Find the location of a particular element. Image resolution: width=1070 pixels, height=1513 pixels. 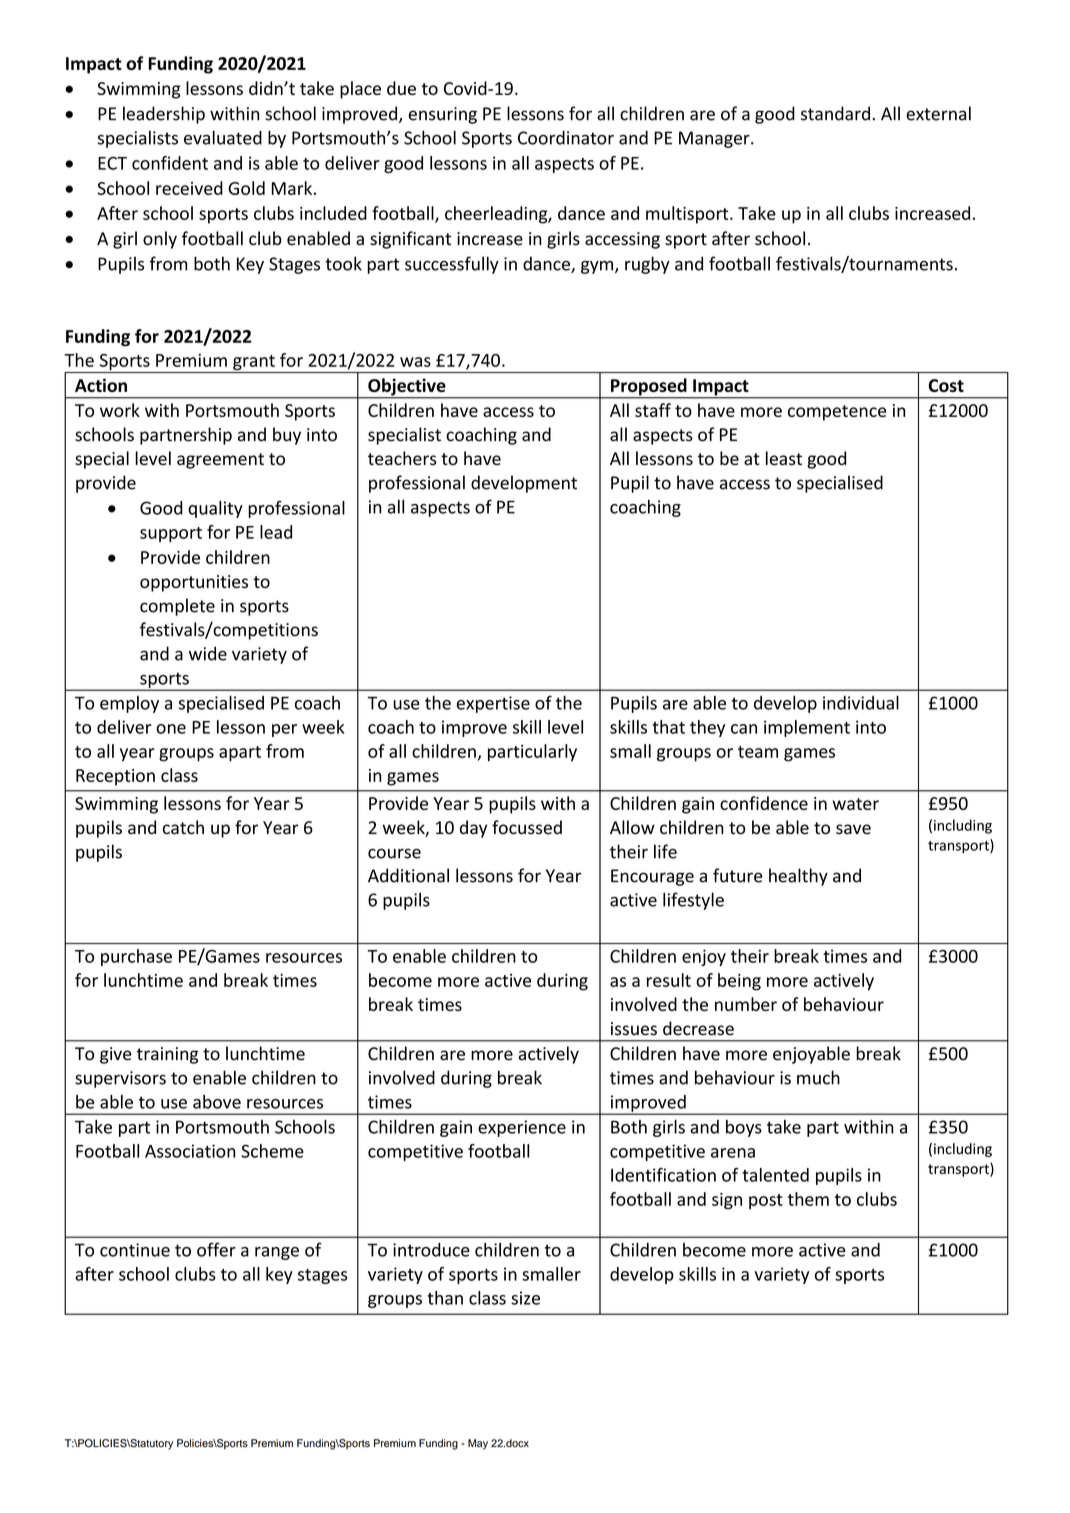

one is located at coordinates (171, 729).
